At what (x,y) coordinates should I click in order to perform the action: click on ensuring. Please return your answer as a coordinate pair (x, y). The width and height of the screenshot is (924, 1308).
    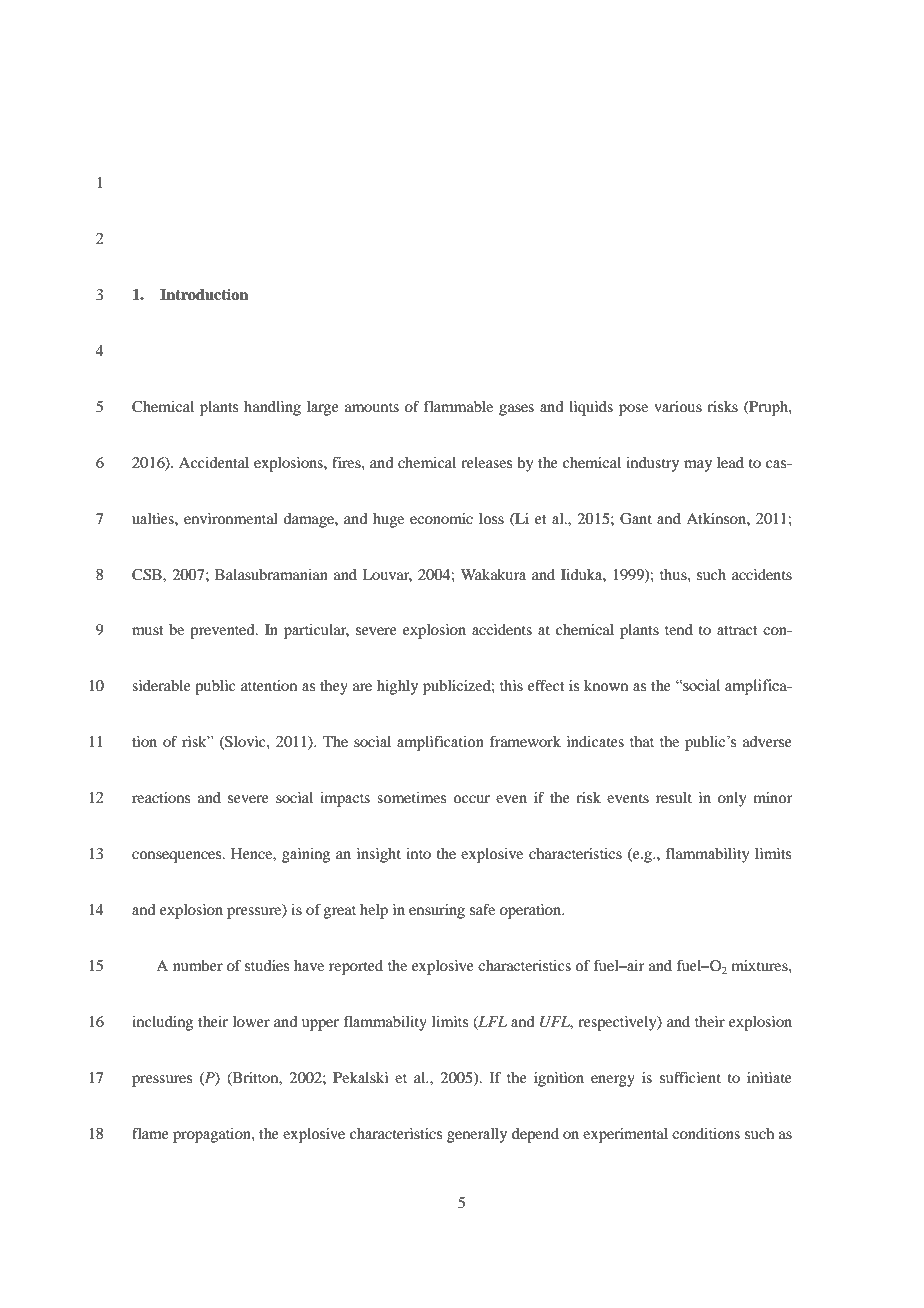
    Looking at the image, I should click on (437, 911).
